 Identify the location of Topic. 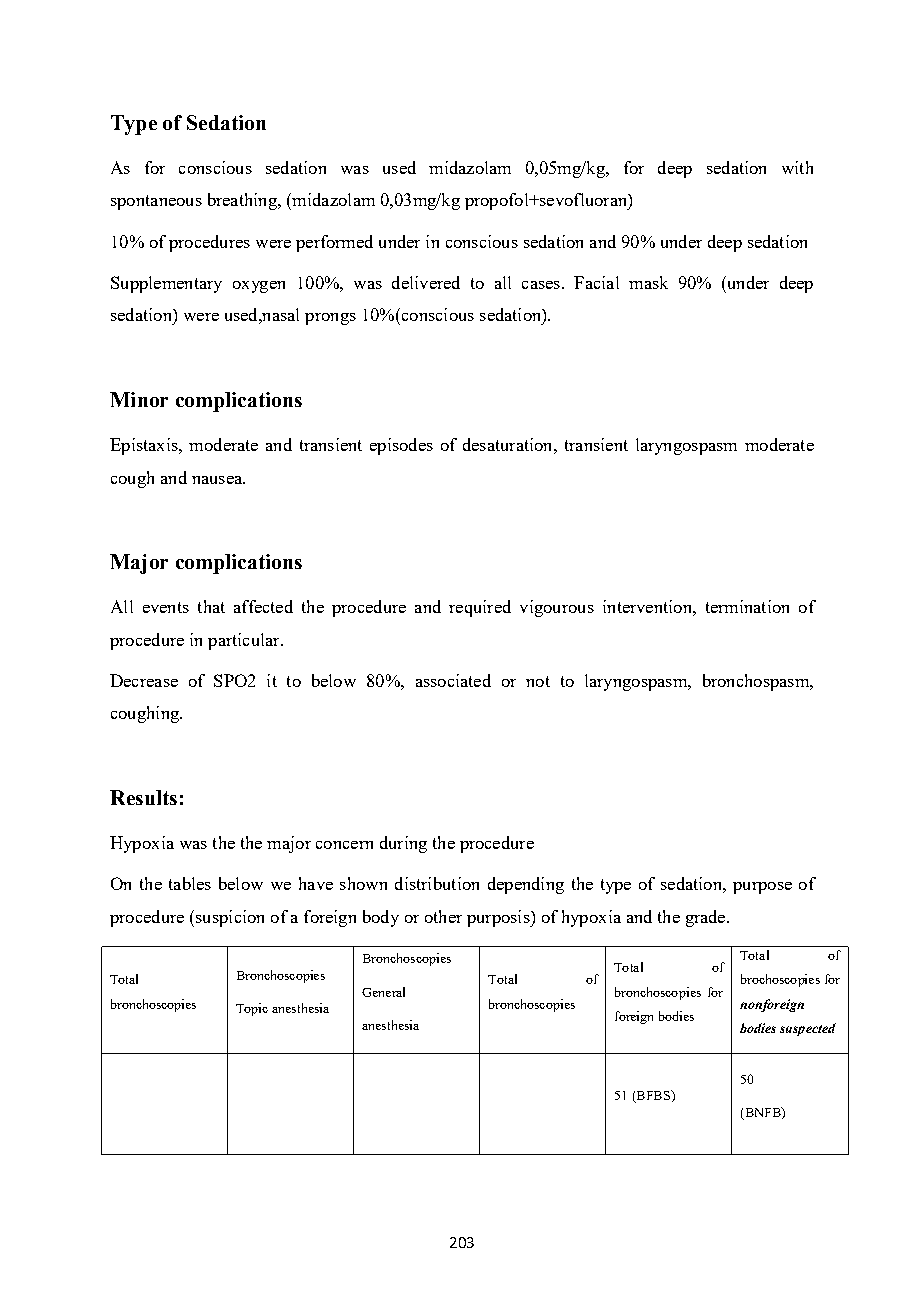
(252, 1009).
